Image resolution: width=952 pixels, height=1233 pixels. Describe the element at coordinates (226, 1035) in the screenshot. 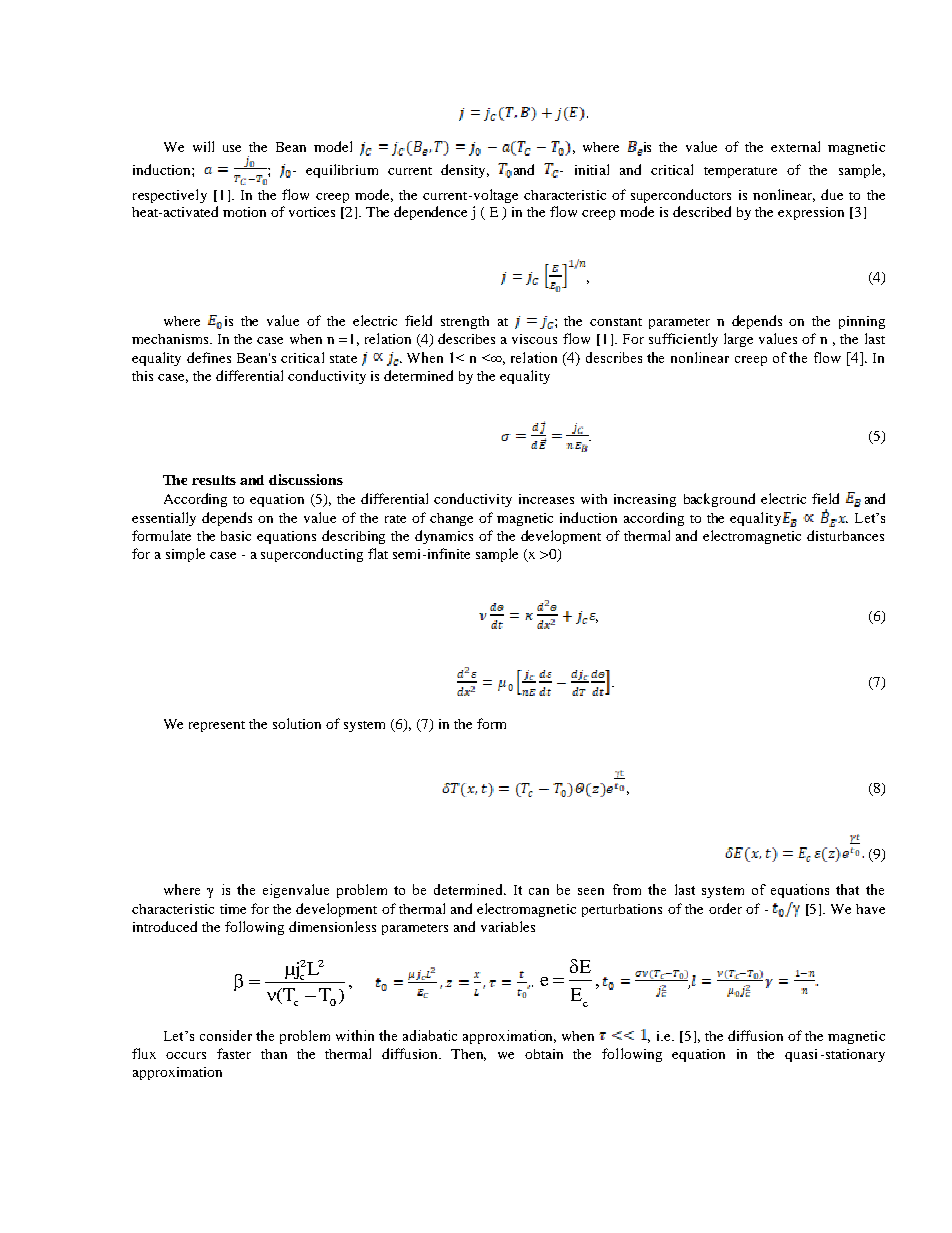

I see `consider` at that location.
